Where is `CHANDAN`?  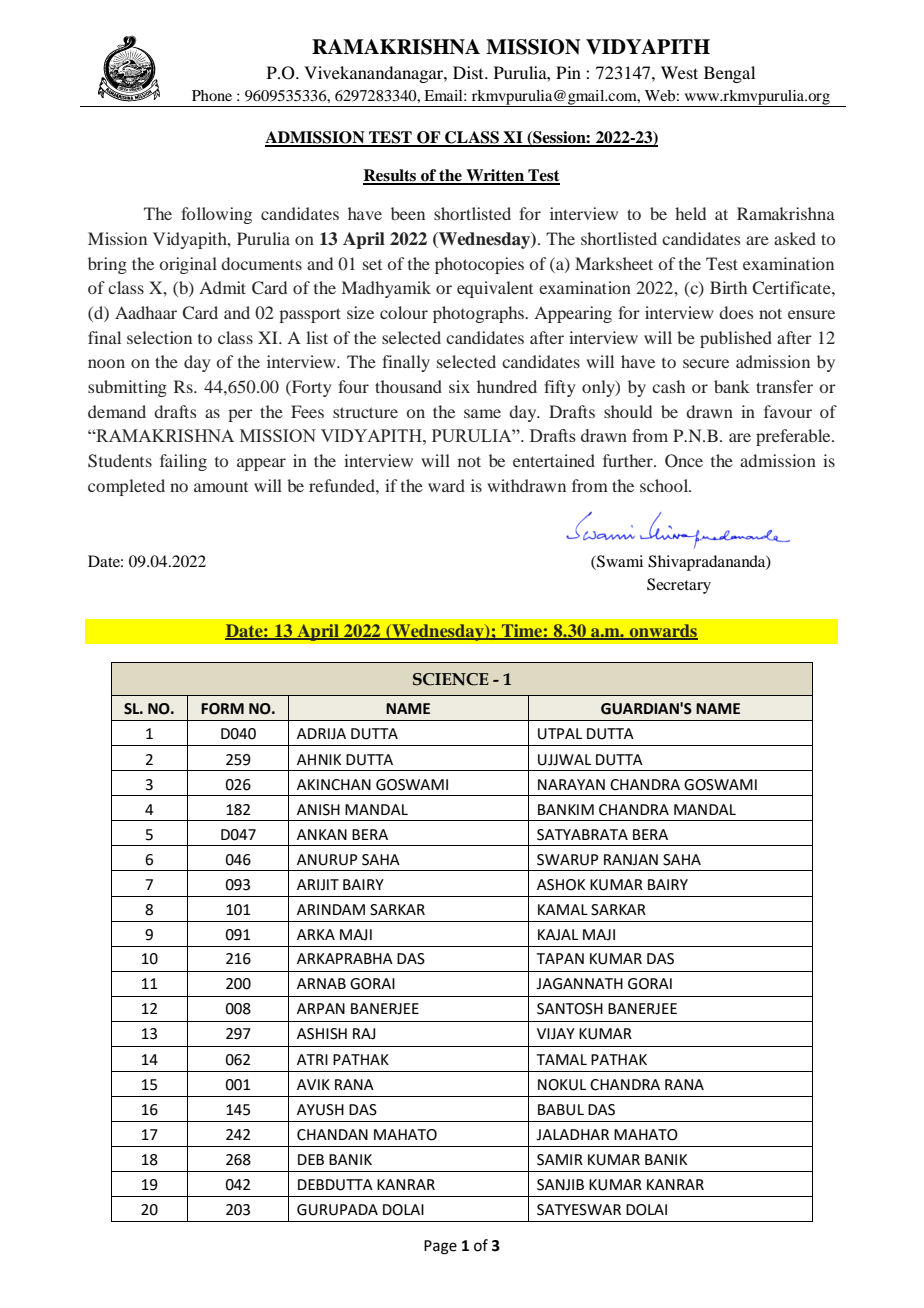
CHANDAN is located at coordinates (332, 1135).
